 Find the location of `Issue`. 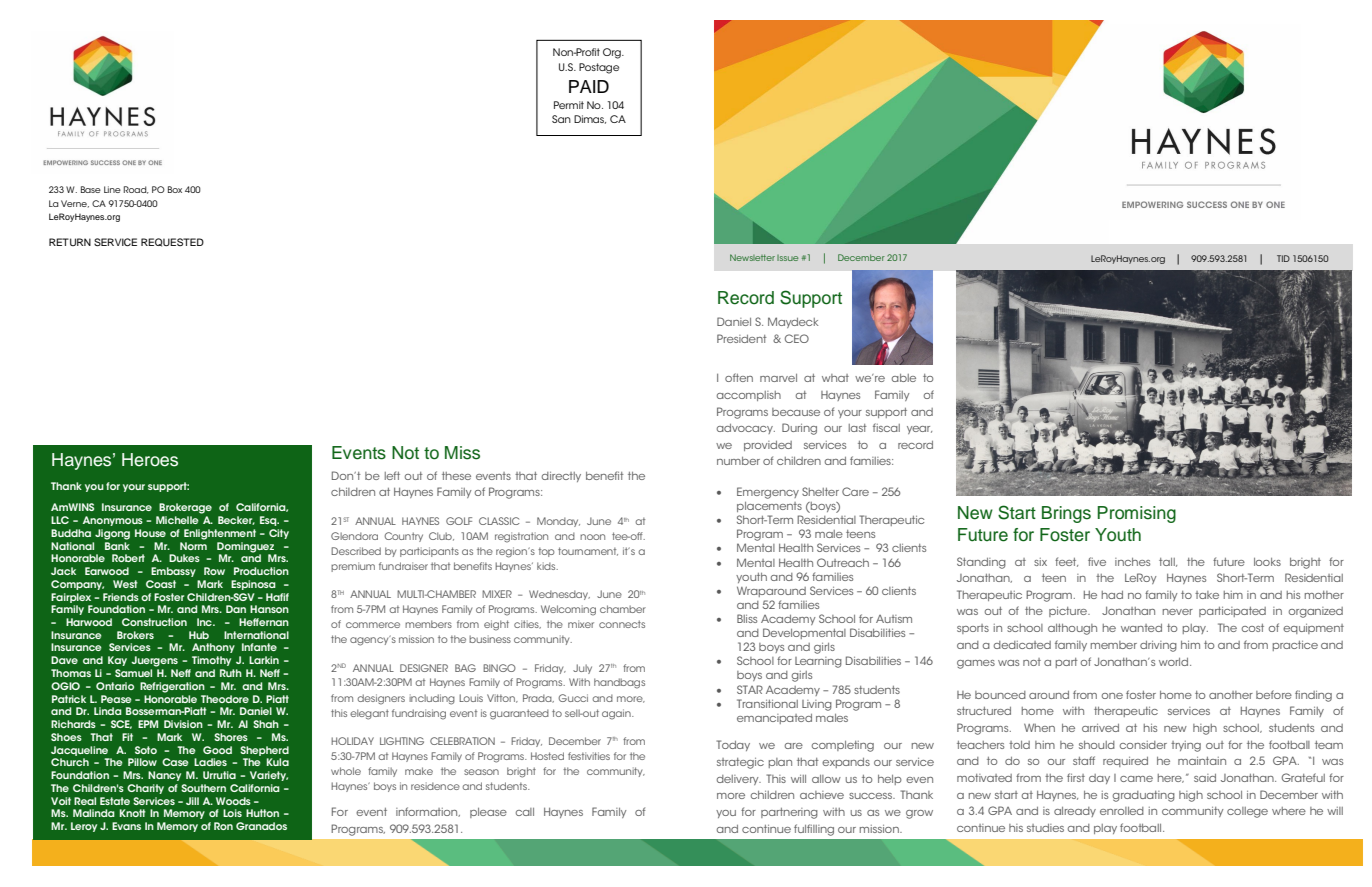

Issue is located at coordinates (787, 258).
